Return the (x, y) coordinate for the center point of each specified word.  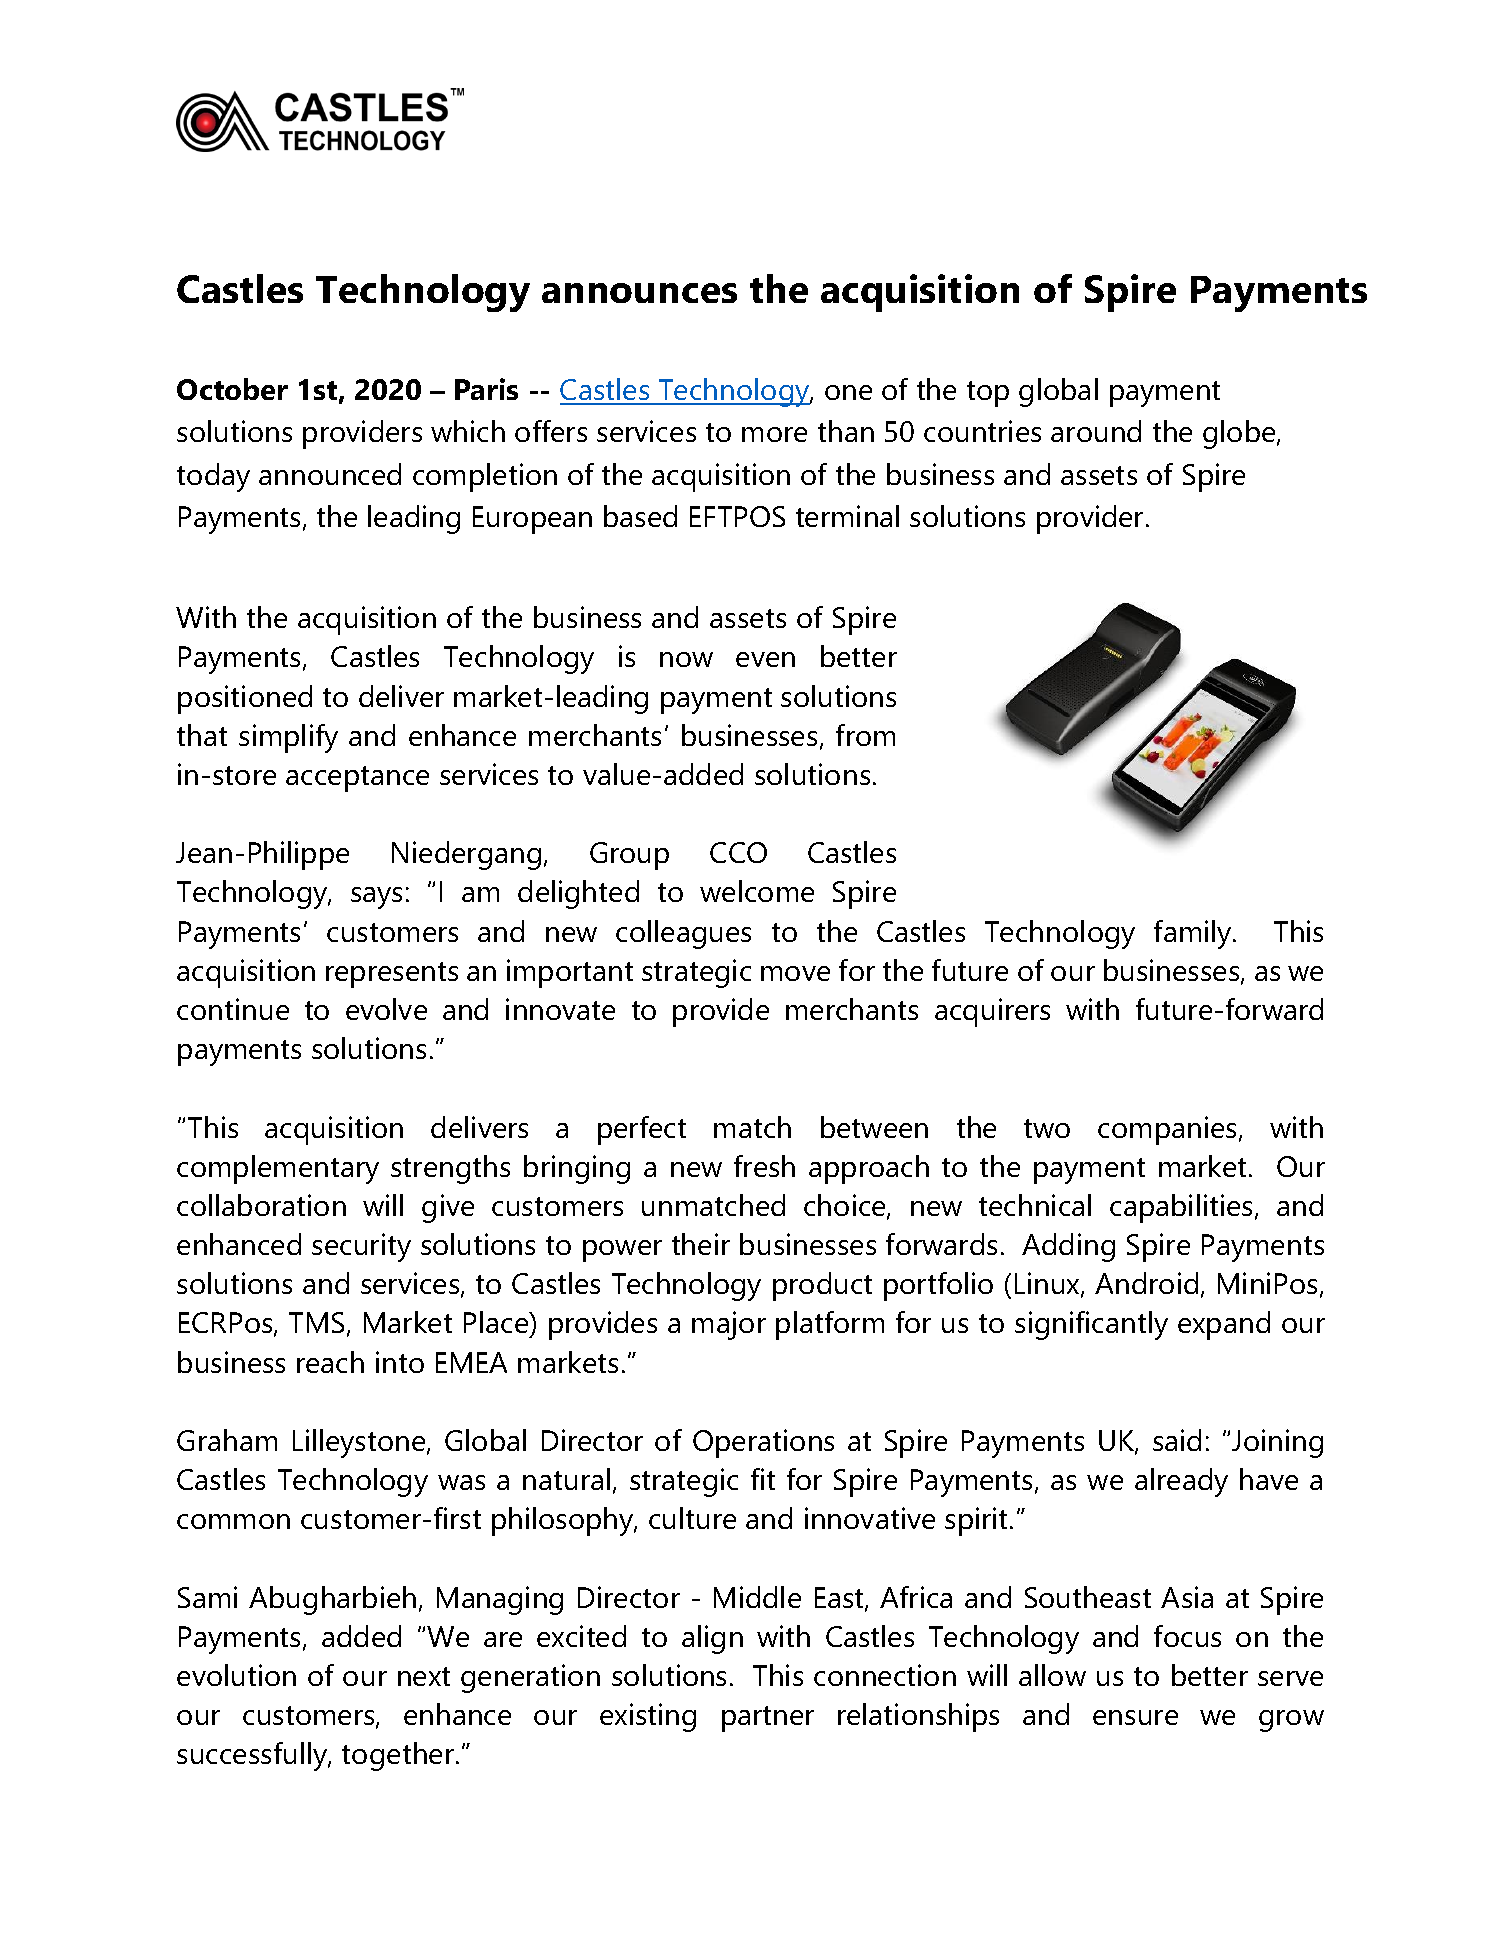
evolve (386, 1009)
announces (639, 293)
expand (1224, 1325)
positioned (245, 699)
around (1096, 431)
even (765, 659)
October (232, 389)
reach (330, 1362)
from (865, 735)
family (1194, 934)
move (795, 973)
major (729, 1325)
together (399, 1756)
